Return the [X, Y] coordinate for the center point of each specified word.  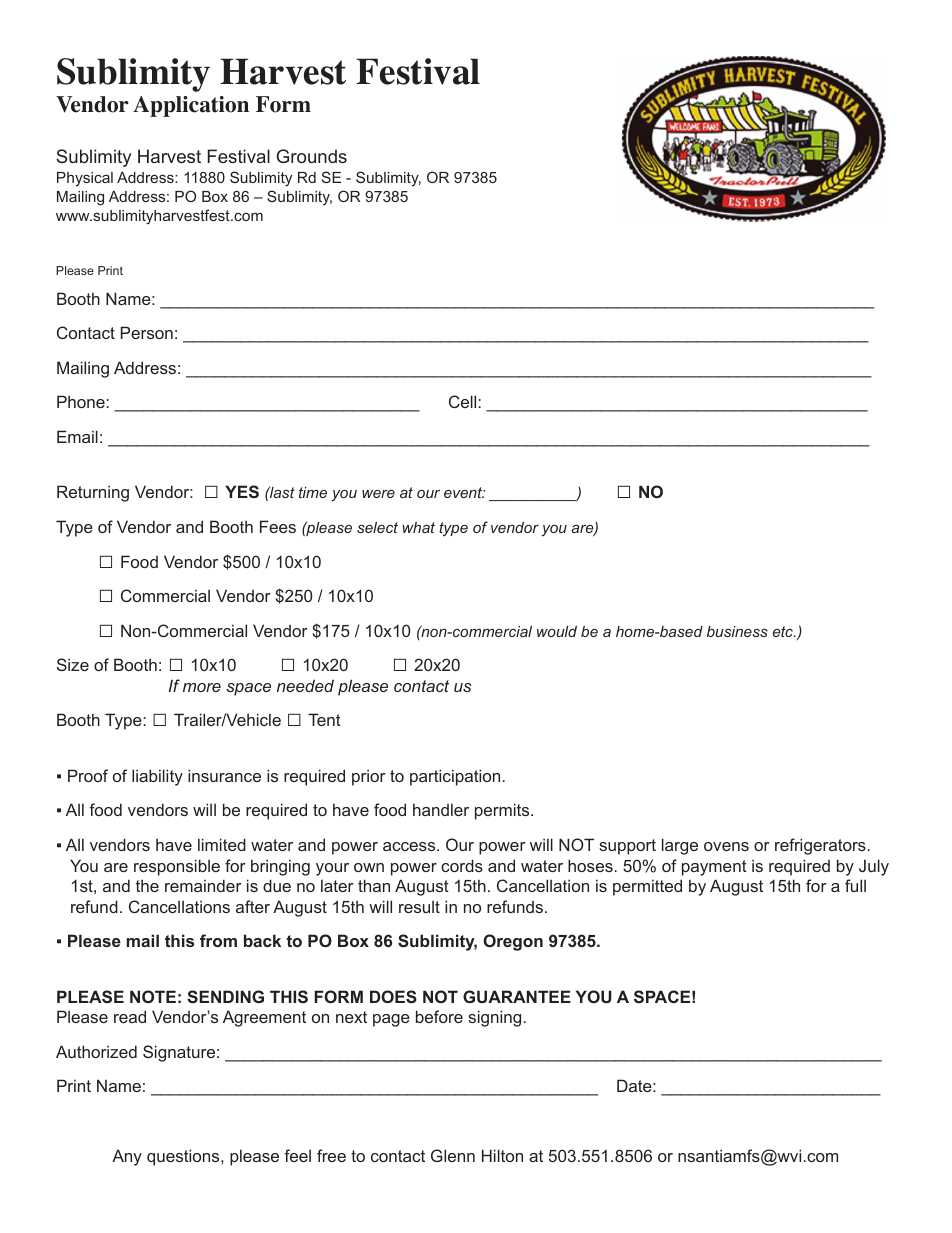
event [464, 492]
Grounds [311, 156]
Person [147, 332]
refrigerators [820, 846]
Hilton [502, 1155]
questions [184, 1157]
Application [191, 106]
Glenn [453, 1155]
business [737, 631]
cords [462, 865]
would [557, 631]
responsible [177, 867]
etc [784, 631]
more [202, 687]
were [378, 494]
